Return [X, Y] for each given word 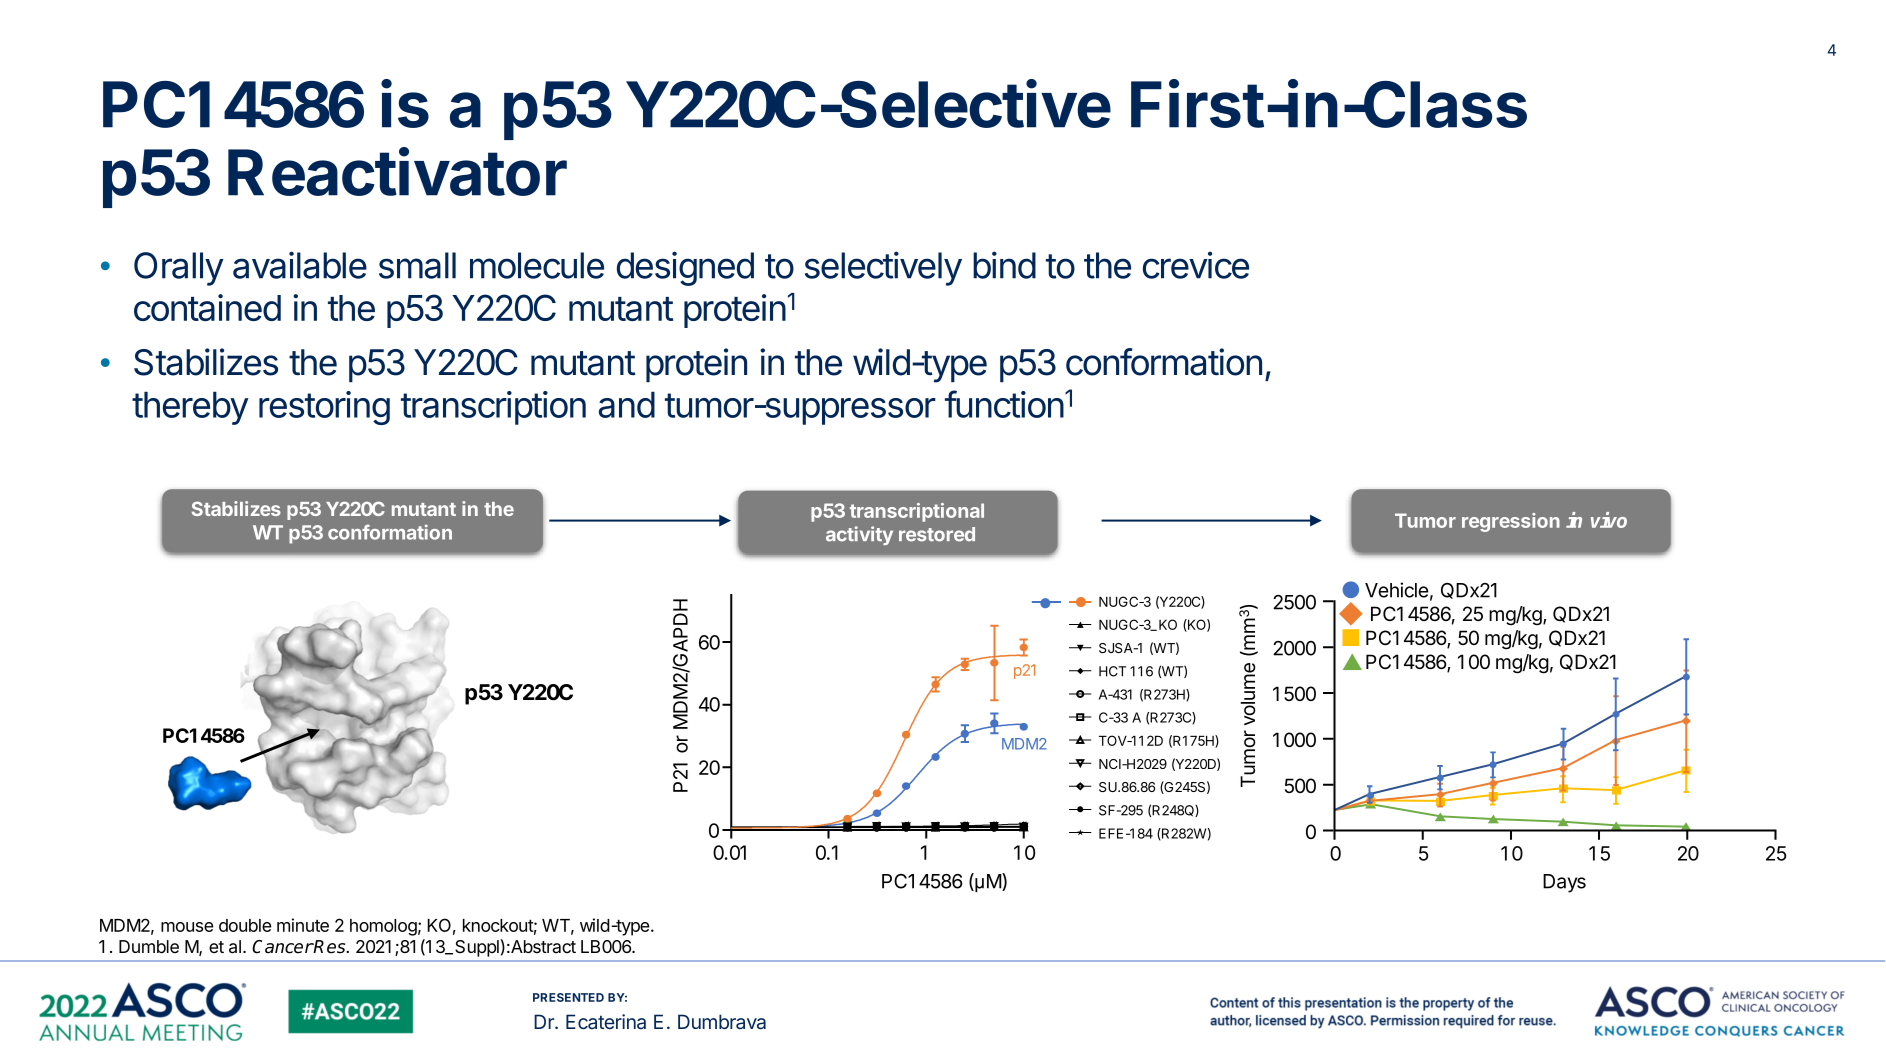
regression [1511, 522]
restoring [324, 408]
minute [303, 925]
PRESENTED [568, 997]
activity [859, 535]
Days [1564, 883]
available [300, 265]
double [245, 925]
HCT [1112, 671]
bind [1004, 265]
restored [937, 534]
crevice [1196, 265]
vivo [1609, 520]
